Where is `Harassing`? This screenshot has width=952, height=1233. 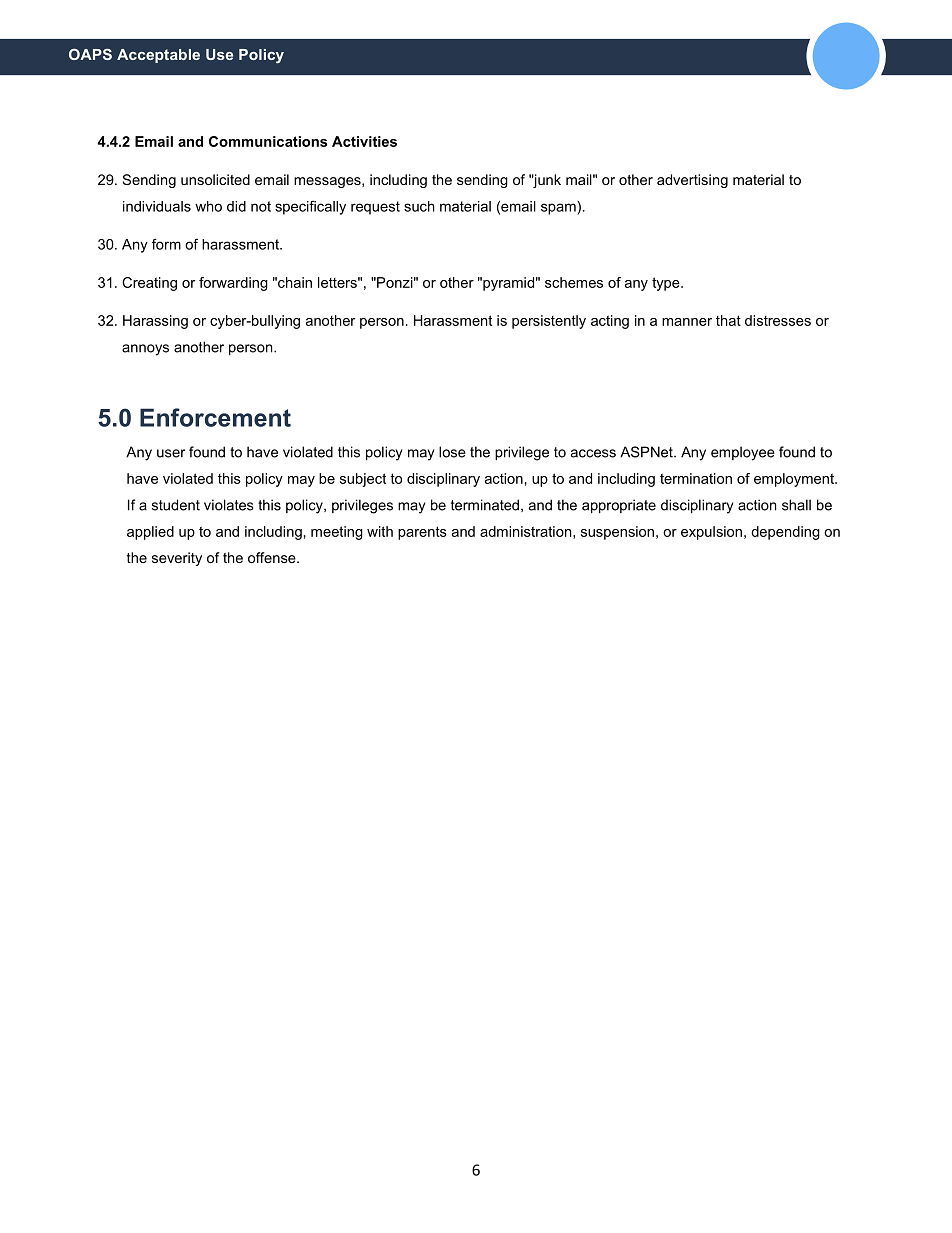
Harassing is located at coordinates (155, 322).
